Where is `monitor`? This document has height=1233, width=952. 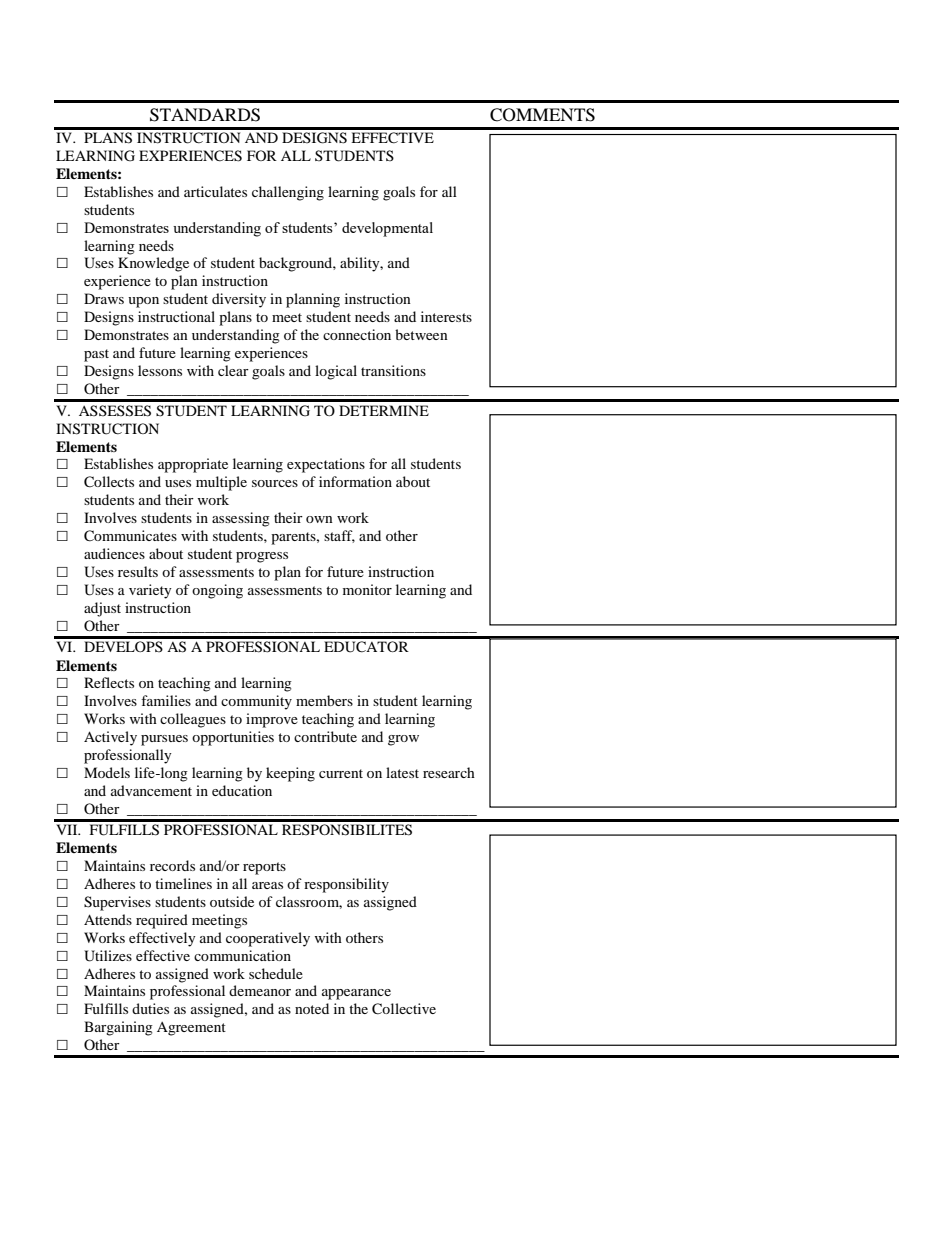 monitor is located at coordinates (367, 589).
